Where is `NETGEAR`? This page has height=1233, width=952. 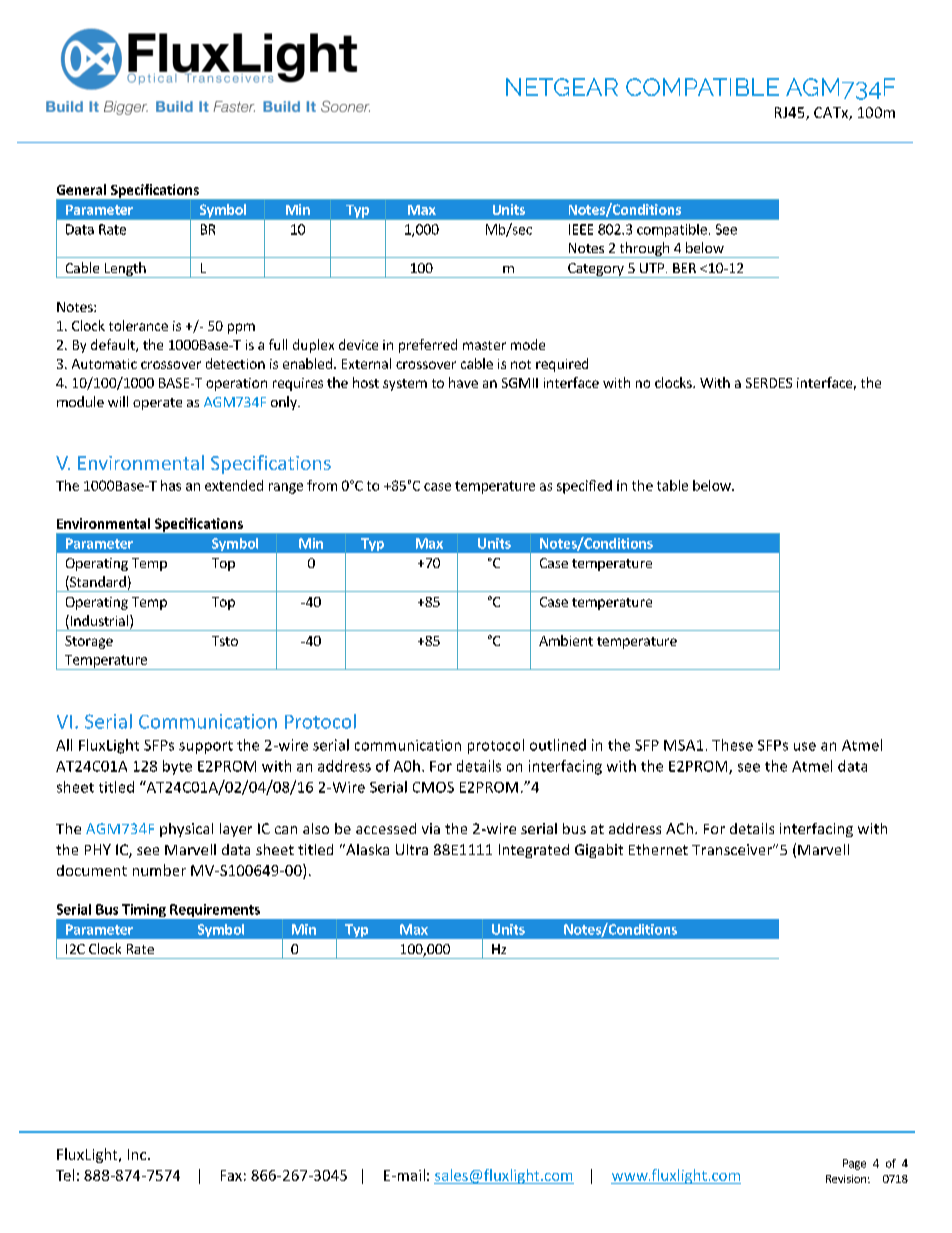 NETGEAR is located at coordinates (562, 87).
